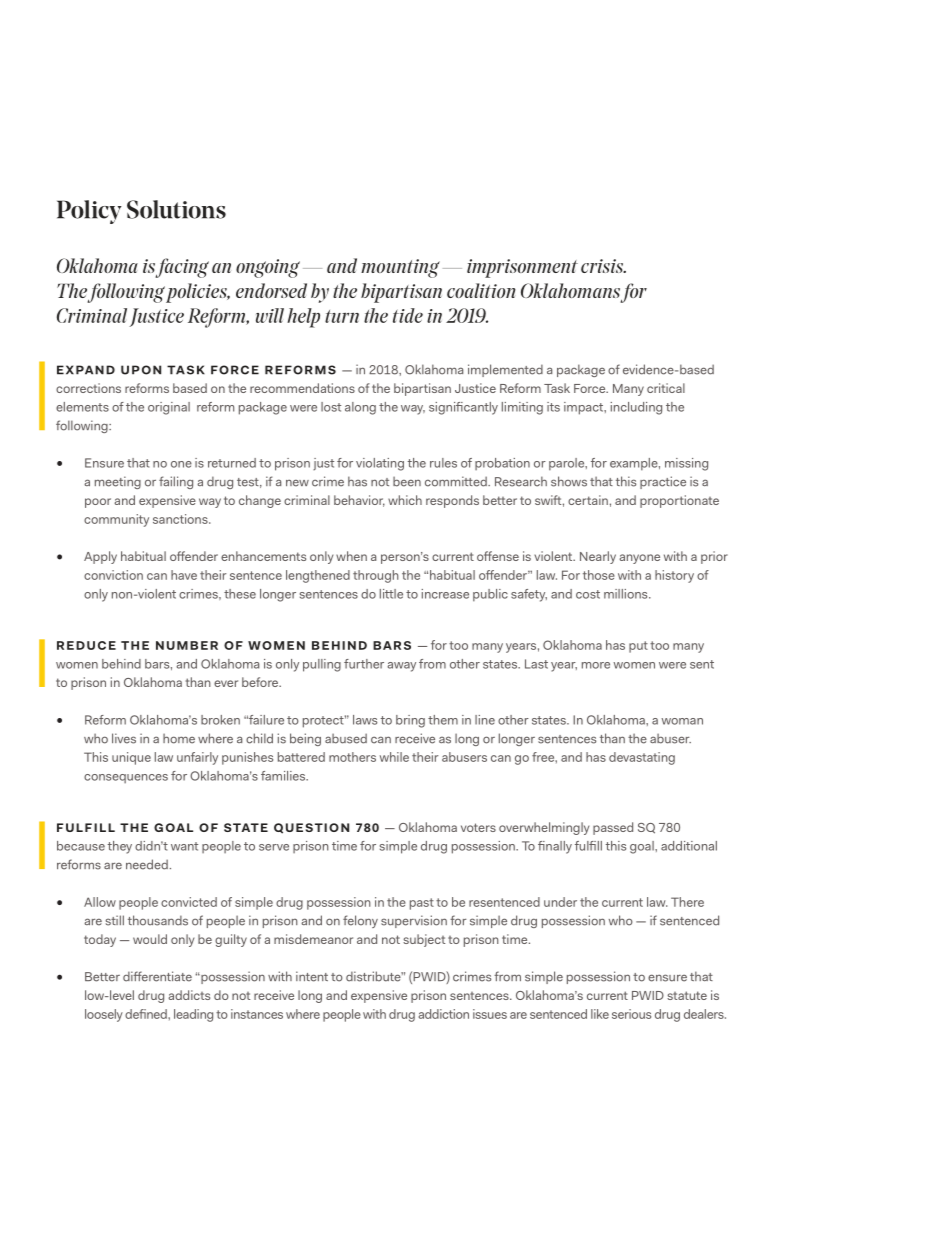  I want to click on mounting, so click(400, 268).
